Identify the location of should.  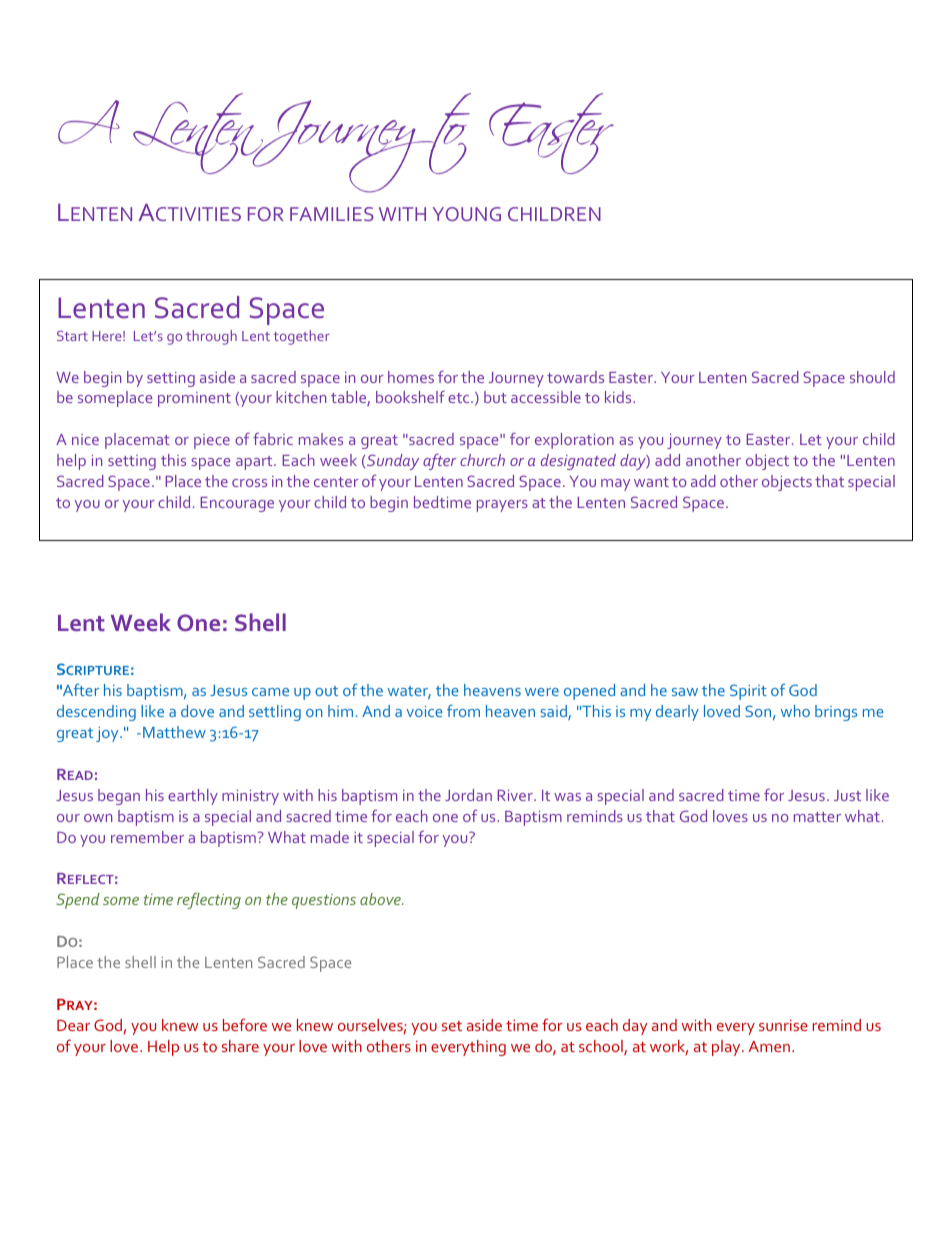
(872, 377).
